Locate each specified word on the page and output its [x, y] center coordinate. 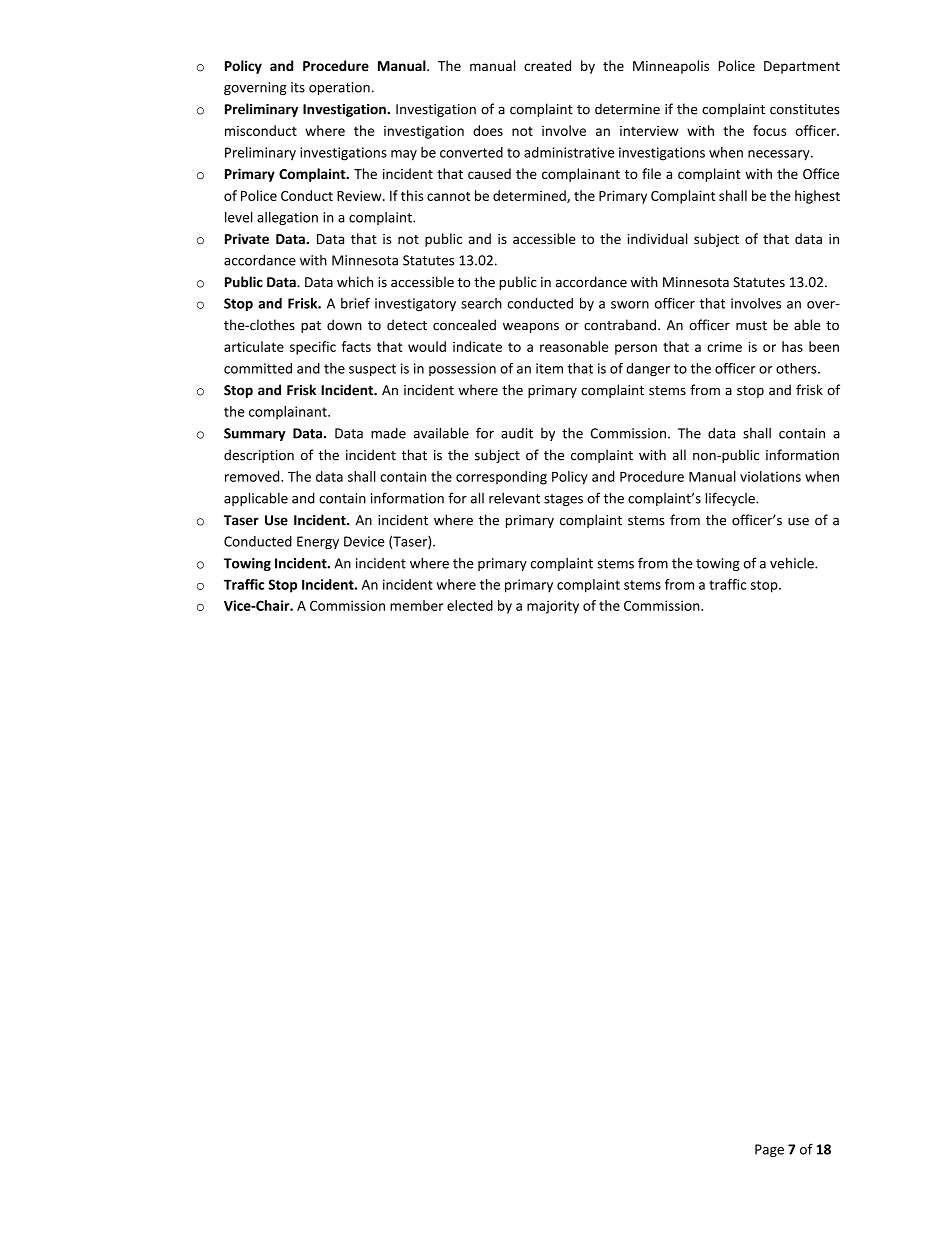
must [751, 326]
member [416, 605]
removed [253, 476]
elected [470, 605]
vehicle [793, 563]
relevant [514, 498]
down [344, 325]
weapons [531, 327]
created [547, 65]
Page [769, 1150]
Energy [318, 543]
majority [553, 607]
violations [770, 476]
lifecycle [731, 499]
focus [769, 130]
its [298, 87]
